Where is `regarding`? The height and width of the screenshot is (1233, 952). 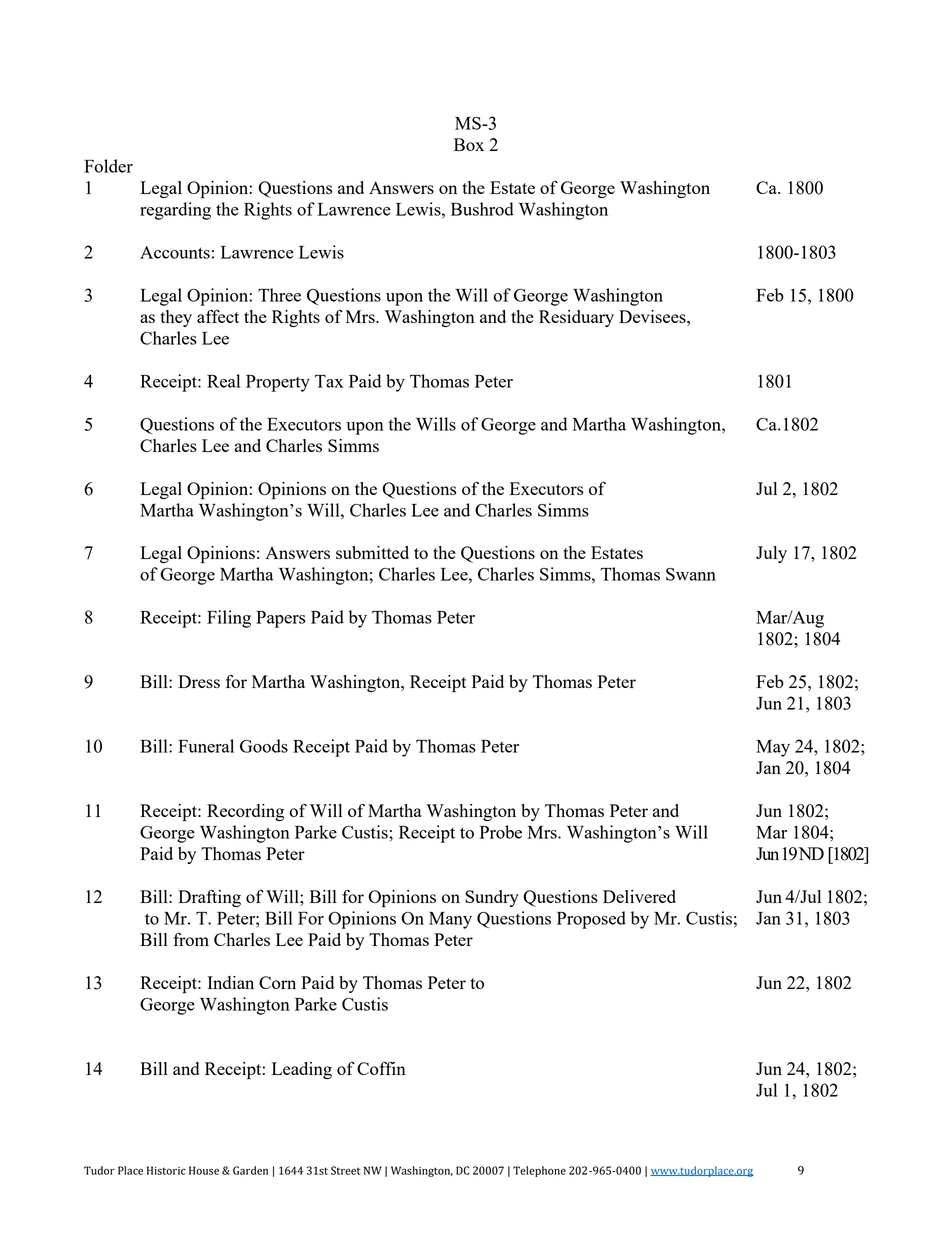 regarding is located at coordinates (175, 211).
